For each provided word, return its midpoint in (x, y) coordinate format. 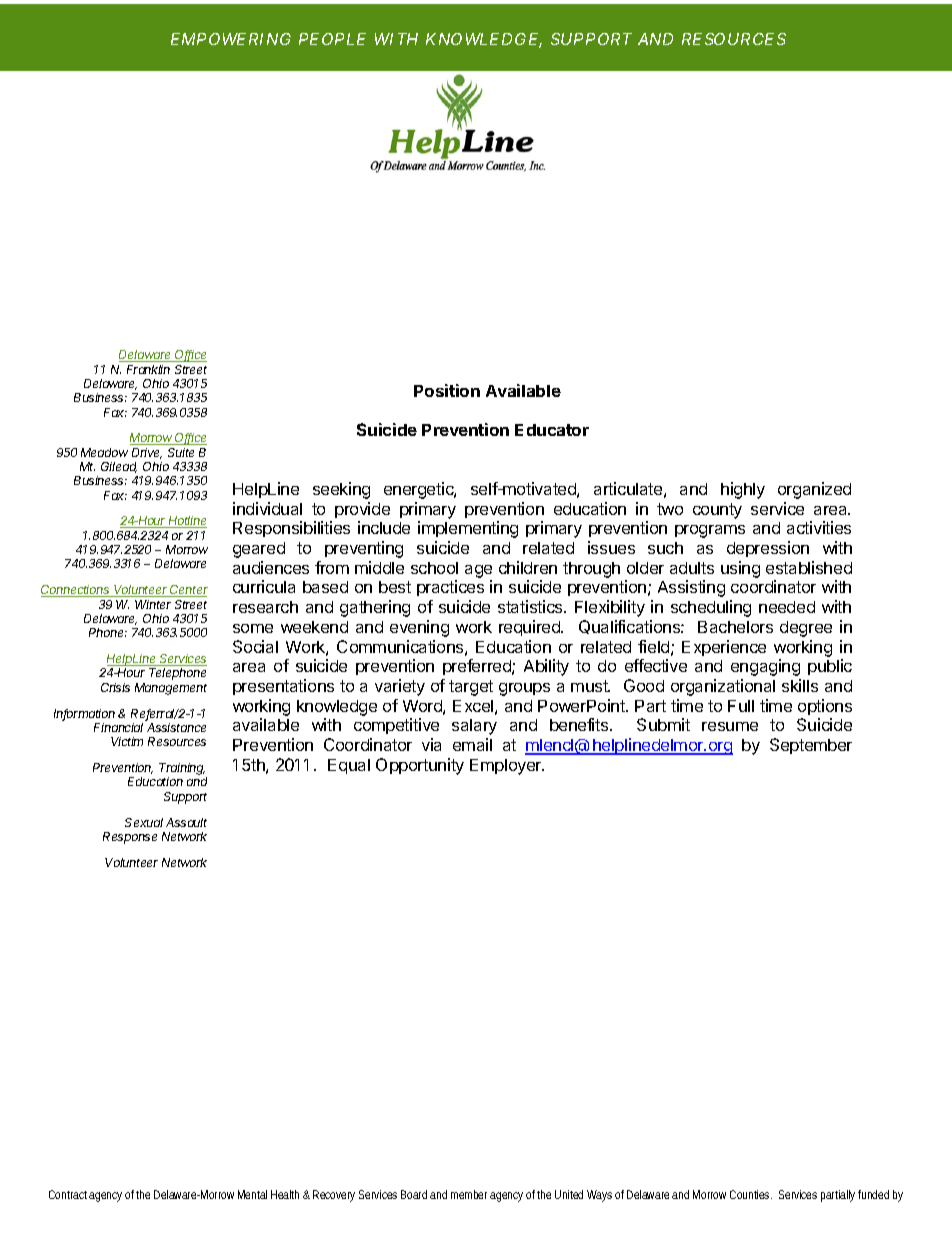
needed (787, 607)
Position (447, 390)
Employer (507, 767)
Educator (552, 430)
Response (130, 838)
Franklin (148, 369)
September (811, 746)
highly (743, 490)
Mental (252, 1194)
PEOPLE (332, 39)
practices (450, 588)
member (471, 1194)
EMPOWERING (231, 39)
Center (188, 591)
